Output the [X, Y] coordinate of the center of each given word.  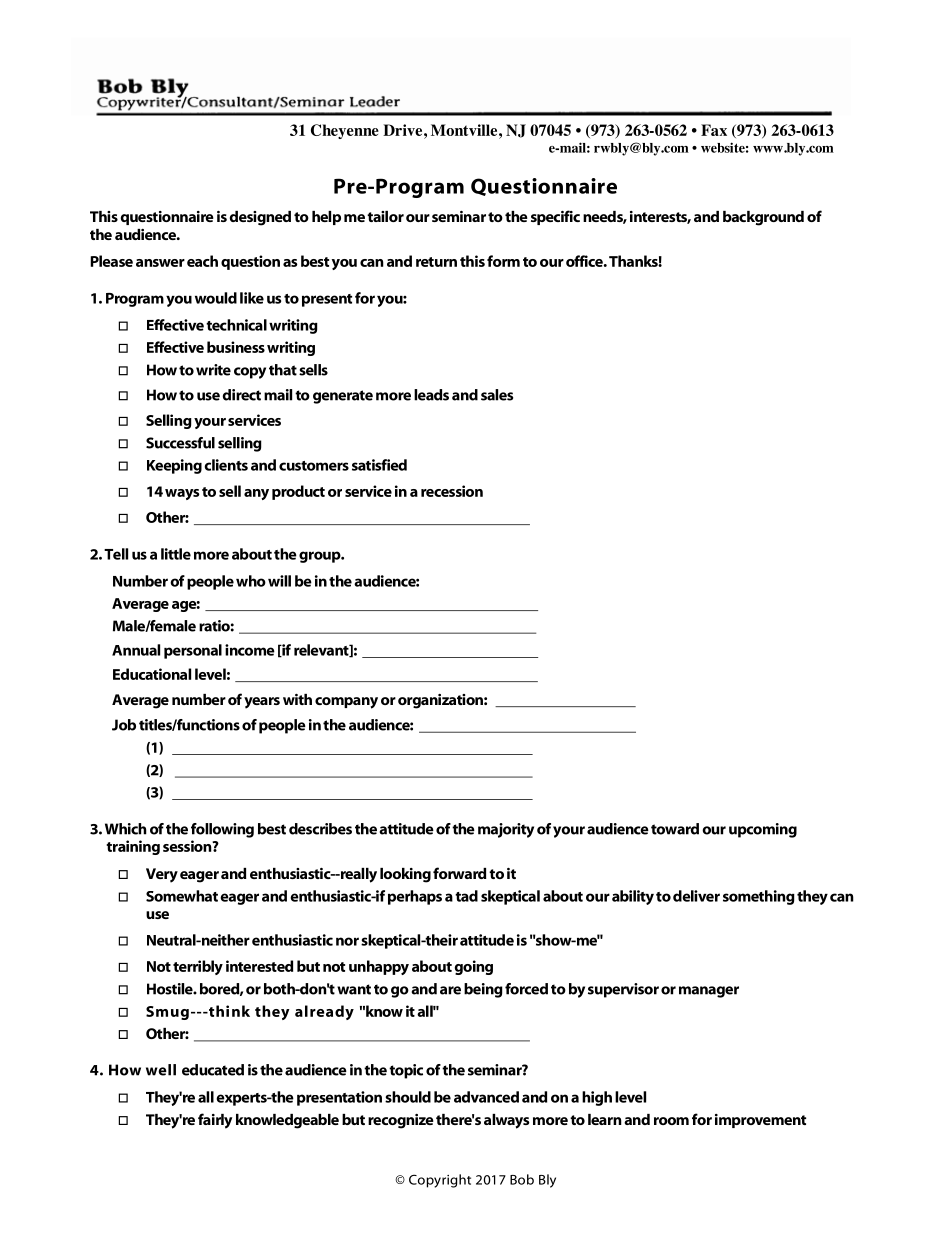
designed [260, 218]
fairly [215, 1121]
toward [675, 829]
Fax [714, 130]
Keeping [174, 466]
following [222, 830]
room [671, 1121]
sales [497, 395]
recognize [401, 1121]
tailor [385, 216]
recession [452, 491]
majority [506, 830]
